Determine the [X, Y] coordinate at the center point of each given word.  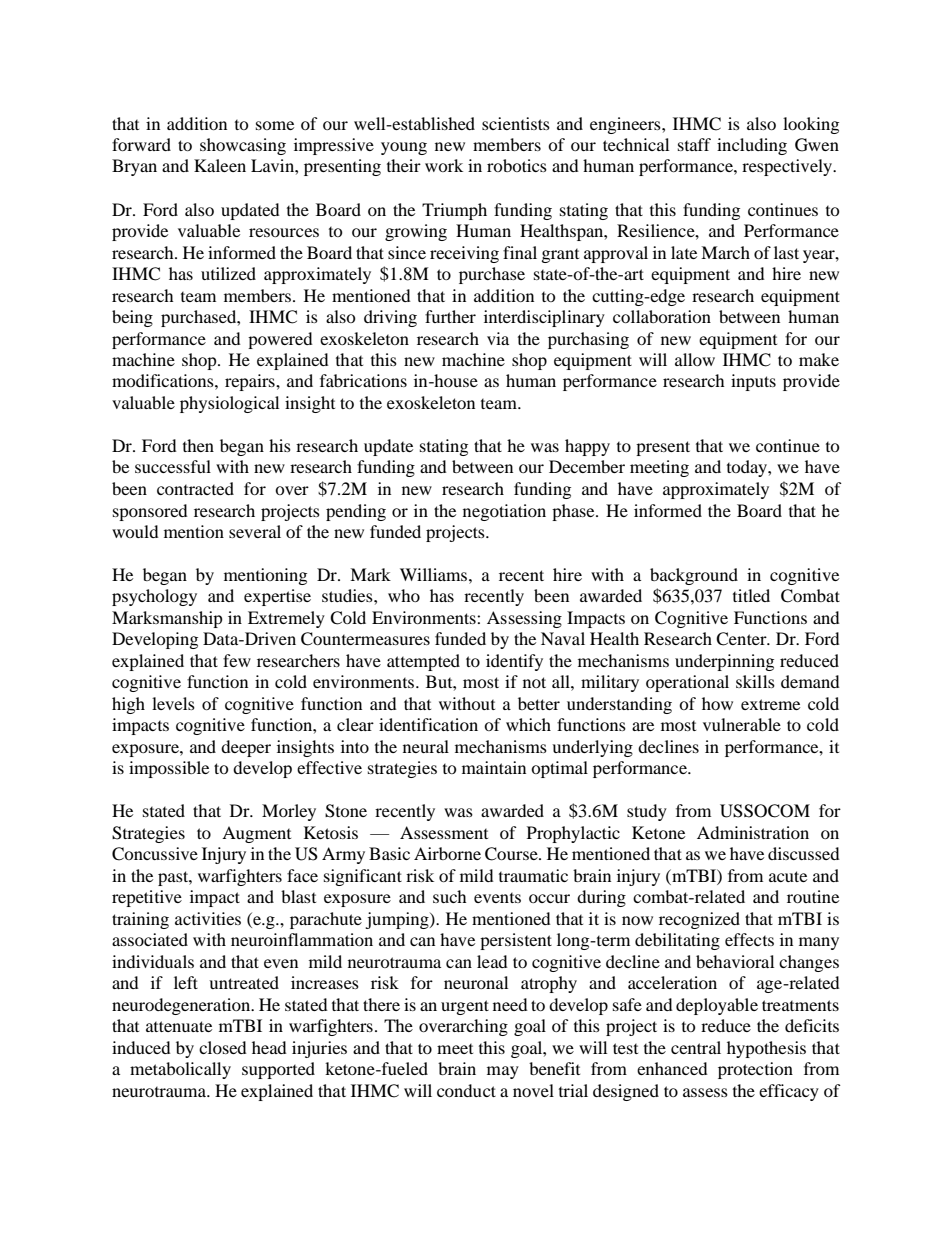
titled [751, 595]
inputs [753, 382]
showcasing [243, 146]
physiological [229, 404]
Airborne [447, 853]
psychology [154, 597]
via [498, 338]
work [444, 165]
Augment [256, 834]
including [752, 146]
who [404, 595]
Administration [753, 832]
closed [223, 1047]
